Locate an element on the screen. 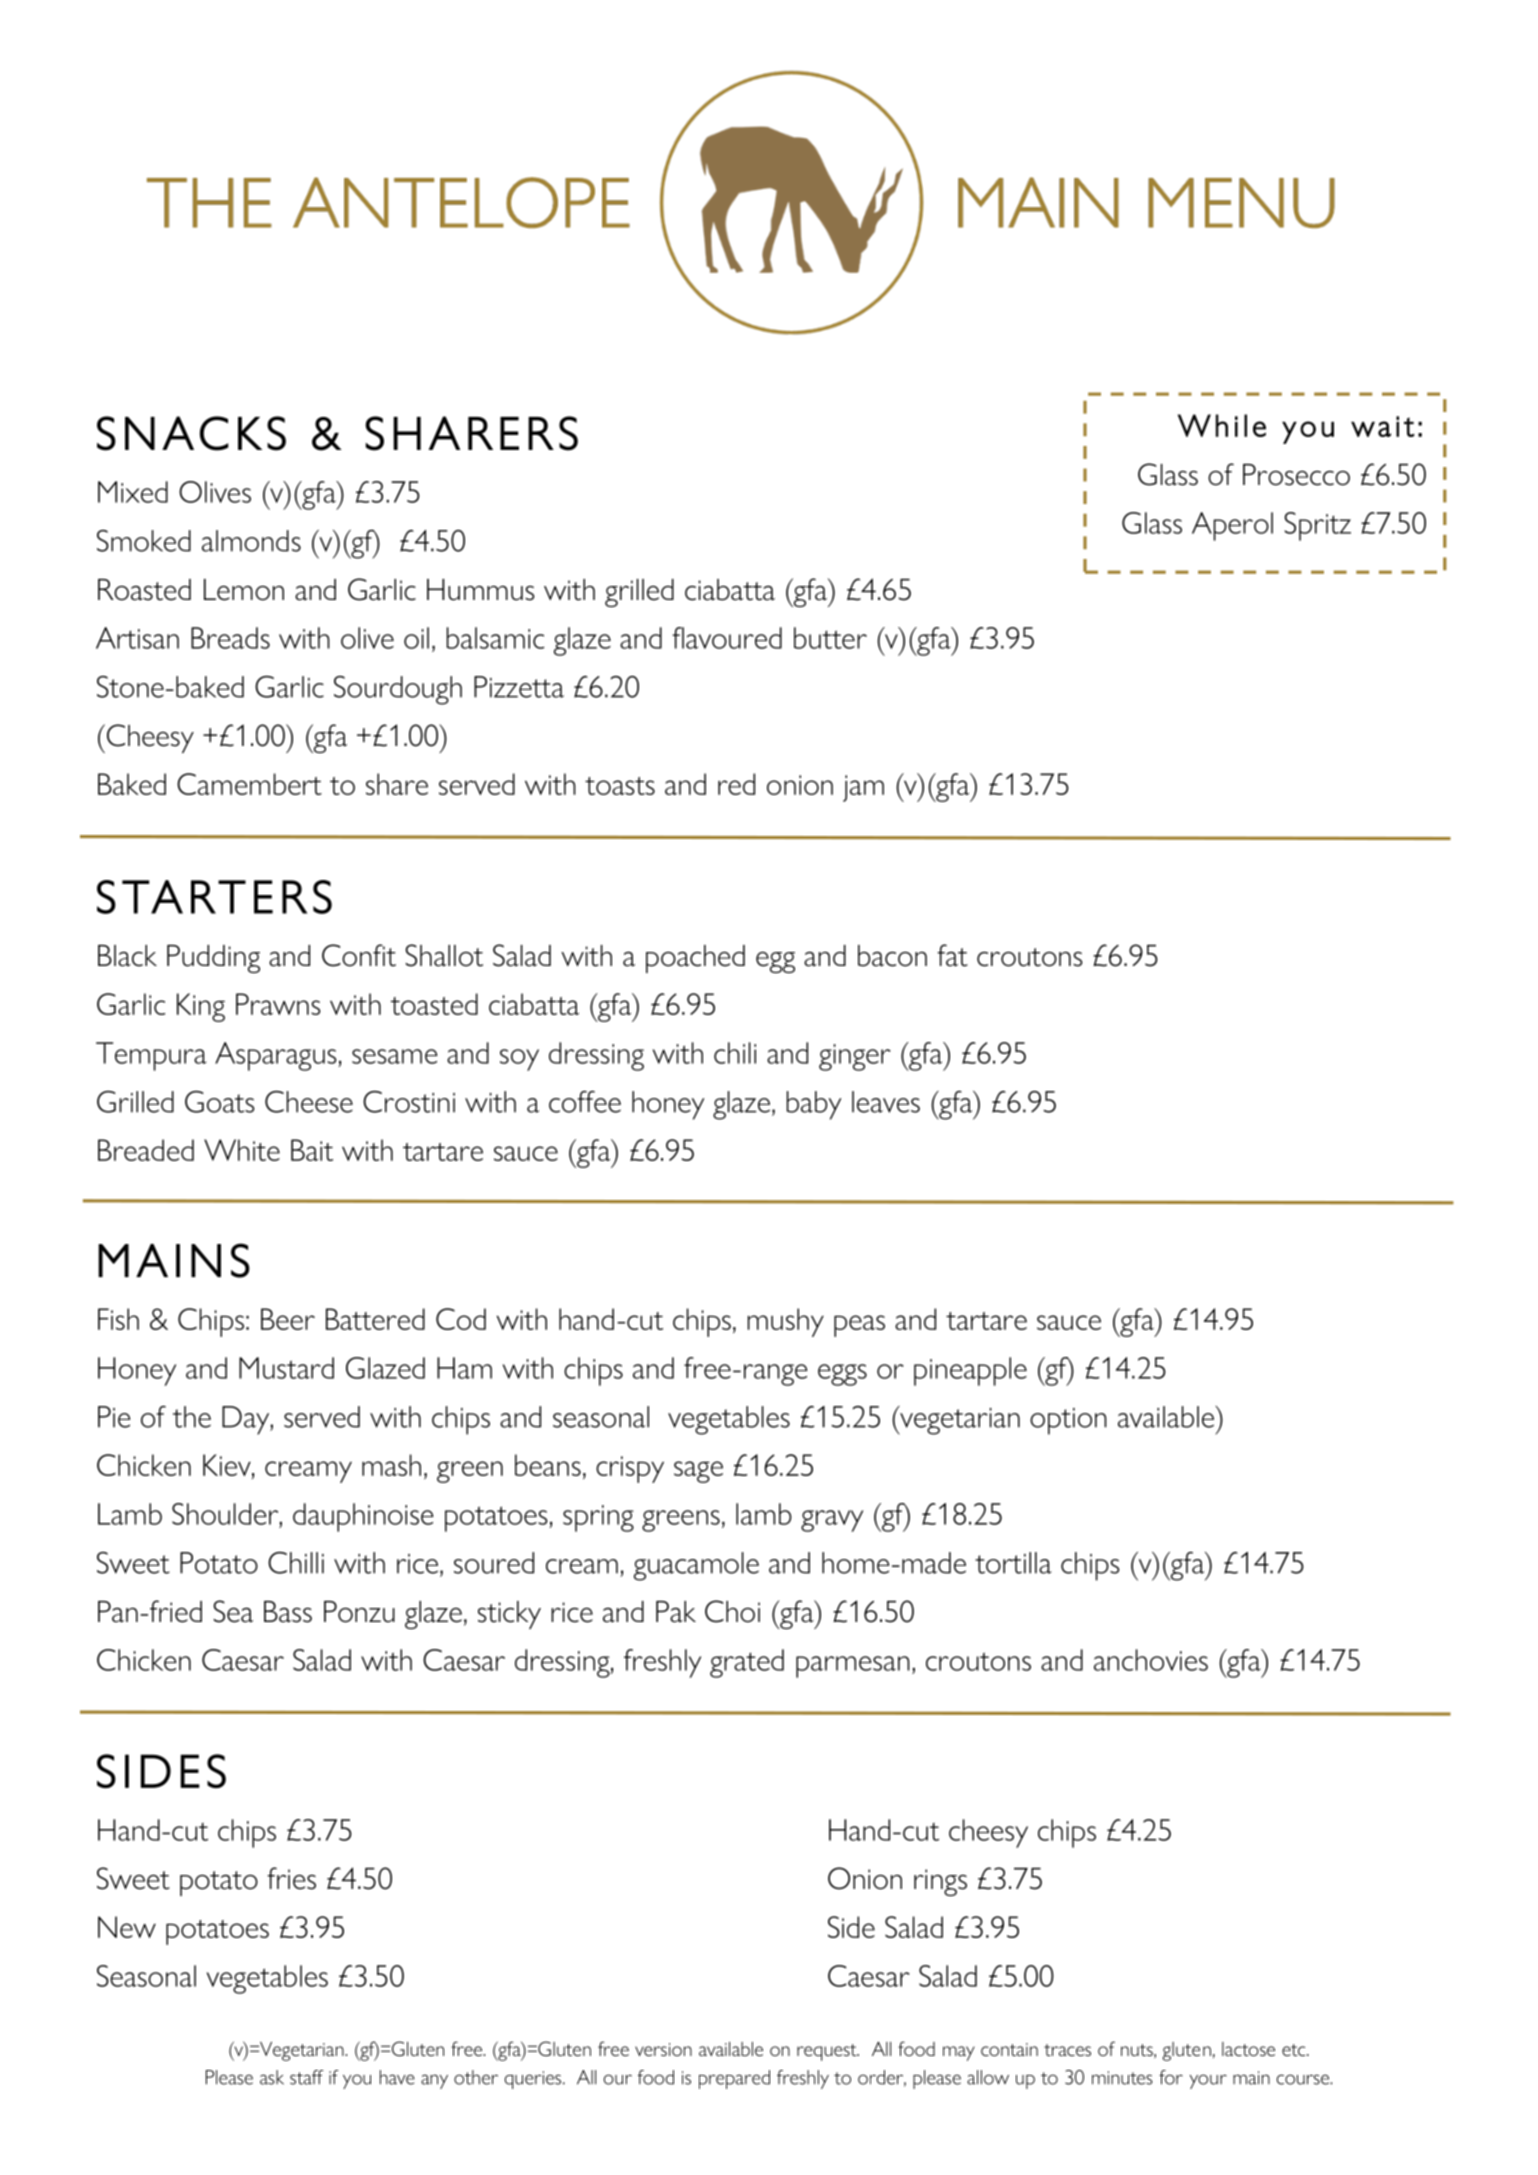  Prosecco is located at coordinates (1296, 475).
